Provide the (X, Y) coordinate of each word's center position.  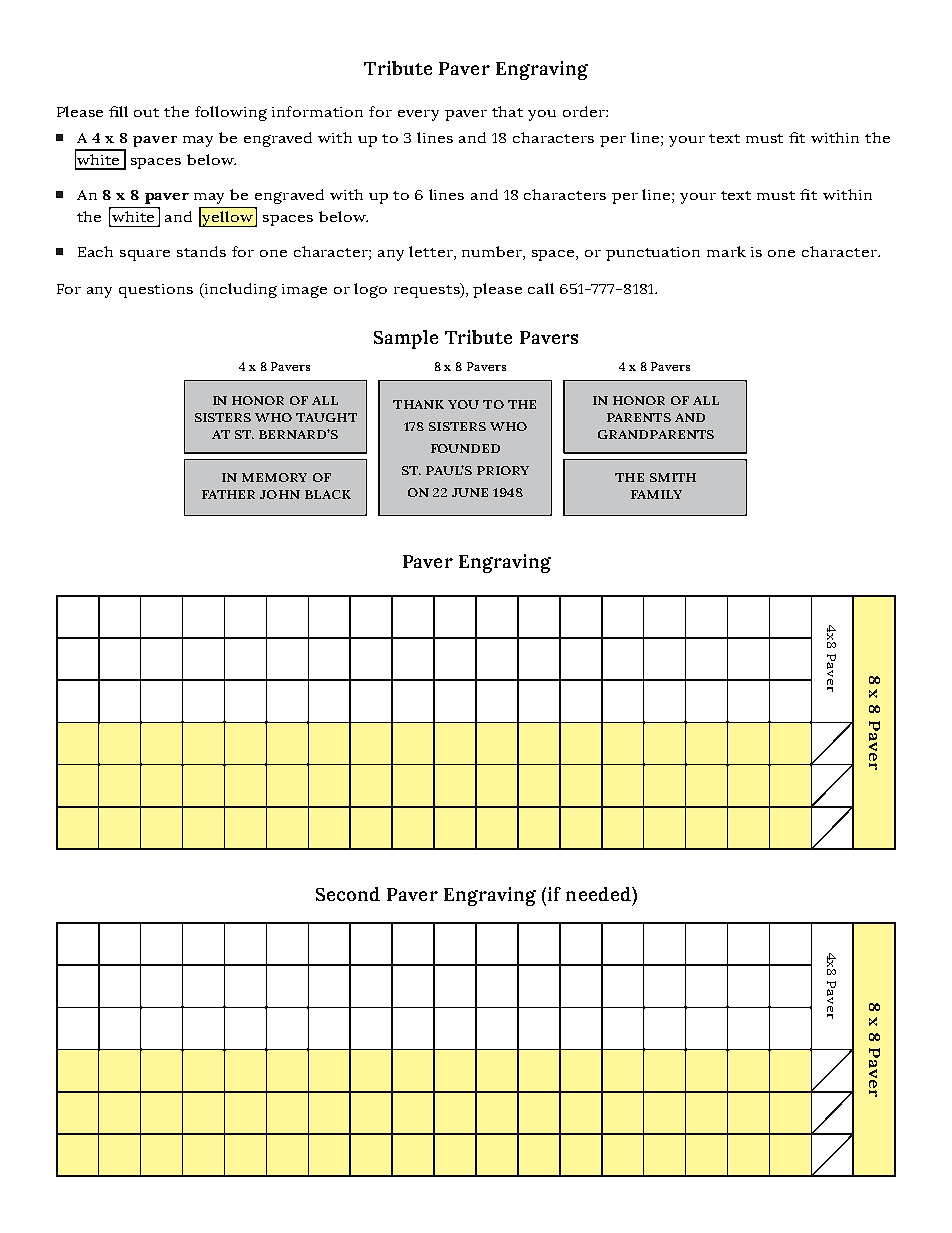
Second (348, 894)
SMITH (673, 477)
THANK (418, 404)
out (146, 112)
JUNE (470, 492)
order (585, 111)
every (418, 115)
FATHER (228, 494)
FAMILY (656, 494)
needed (599, 894)
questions (156, 291)
